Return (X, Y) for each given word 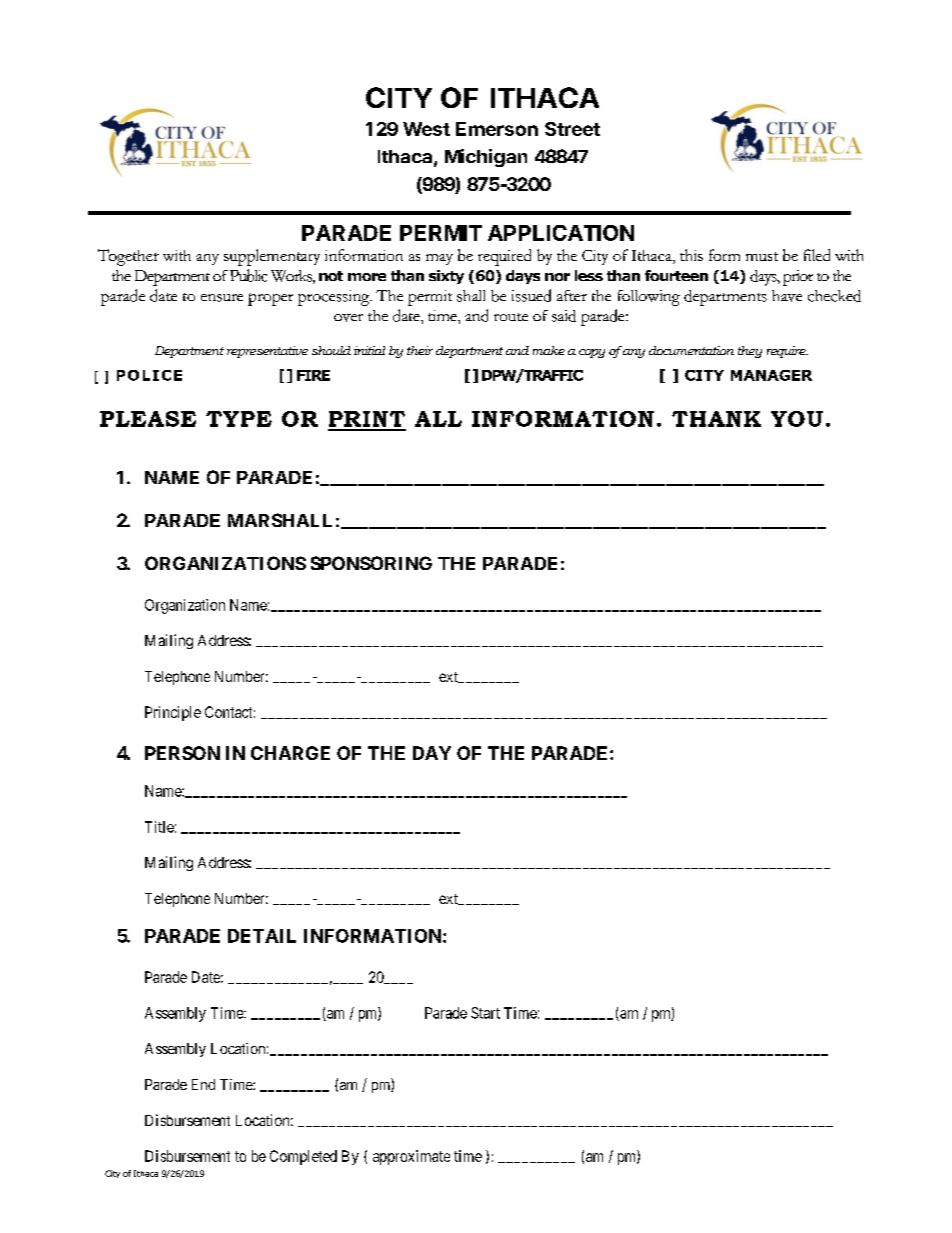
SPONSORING (371, 563)
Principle (173, 713)
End (203, 1084)
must (762, 256)
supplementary (272, 257)
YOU (797, 419)
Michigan (486, 158)
